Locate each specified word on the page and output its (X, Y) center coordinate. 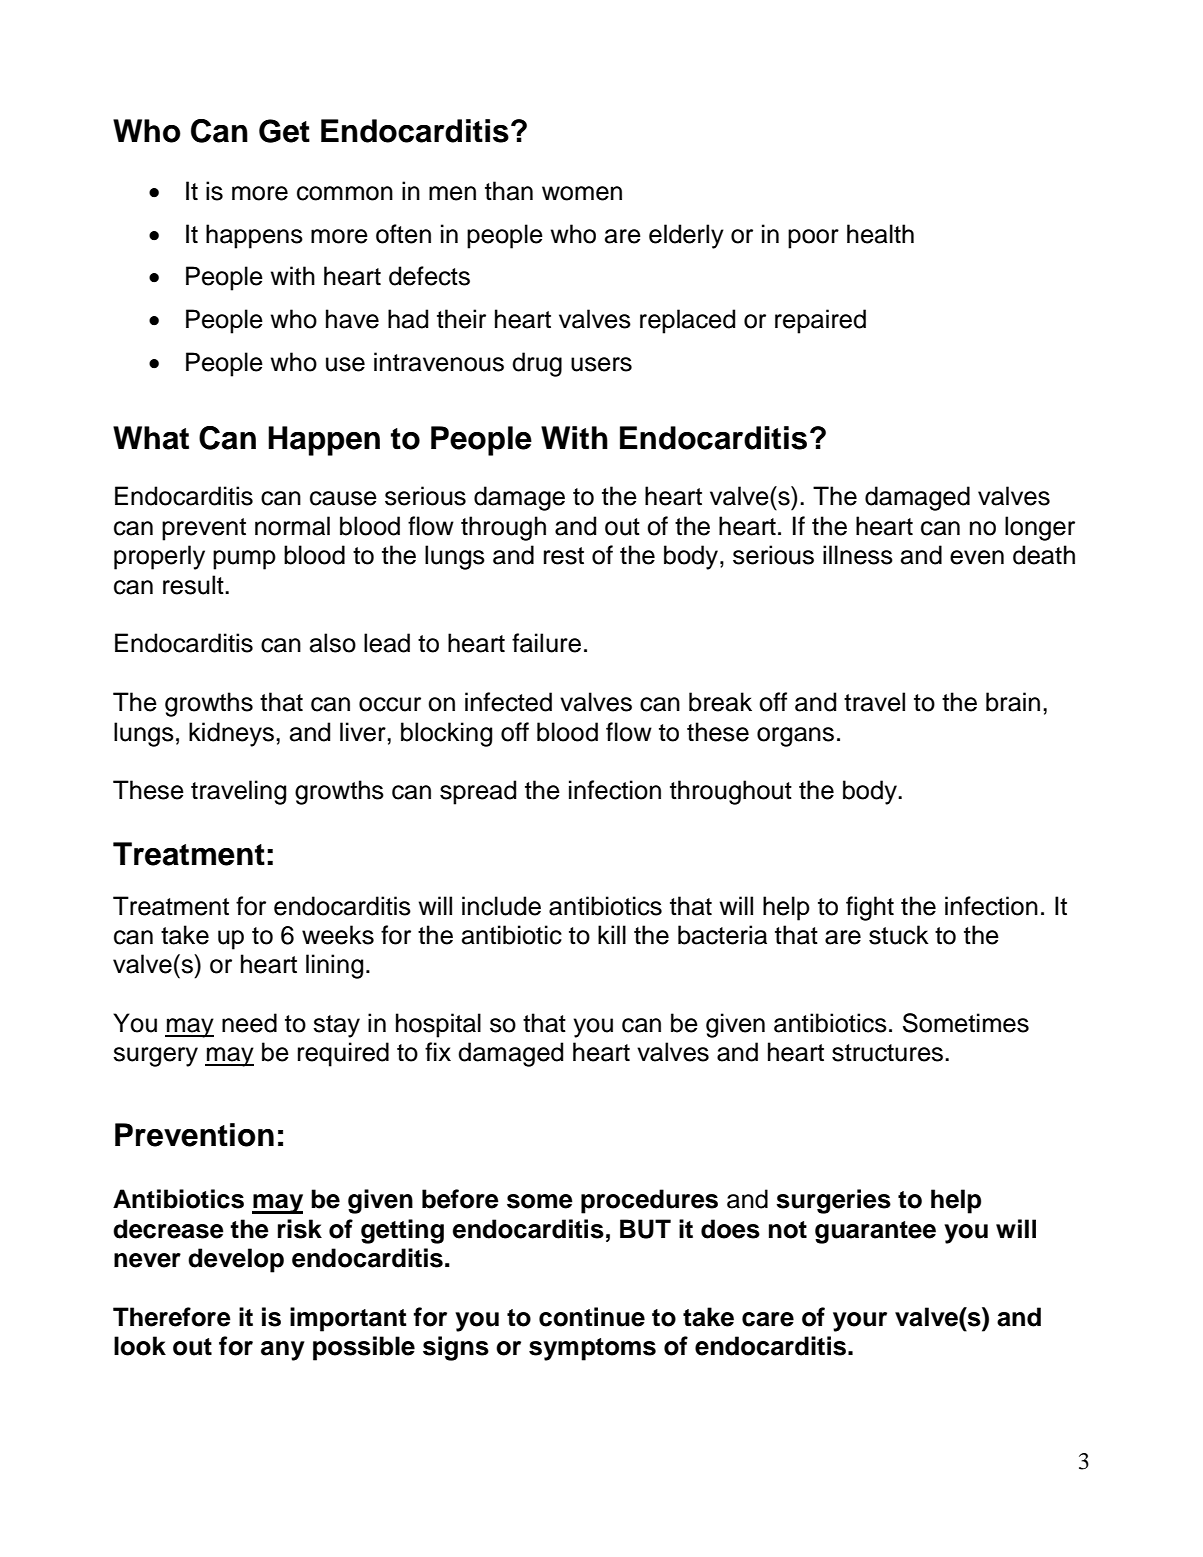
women (582, 193)
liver (364, 732)
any (283, 1351)
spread (478, 792)
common (345, 193)
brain (1013, 702)
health (880, 234)
